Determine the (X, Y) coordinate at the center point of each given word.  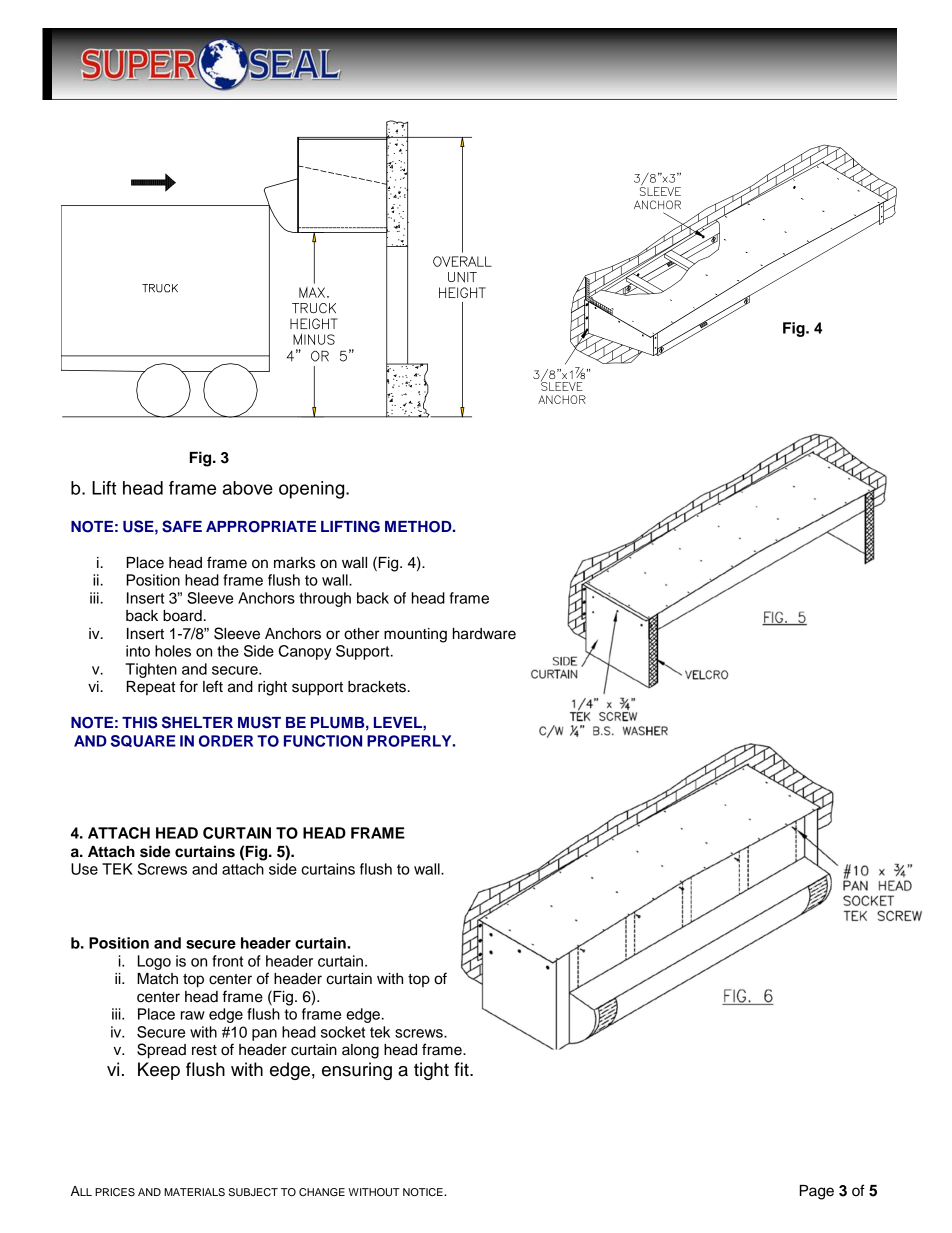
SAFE (182, 526)
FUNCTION (323, 741)
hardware (484, 634)
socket (343, 1032)
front (227, 961)
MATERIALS (194, 1192)
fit (462, 1069)
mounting (415, 635)
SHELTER (197, 722)
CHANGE (322, 1192)
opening (313, 490)
